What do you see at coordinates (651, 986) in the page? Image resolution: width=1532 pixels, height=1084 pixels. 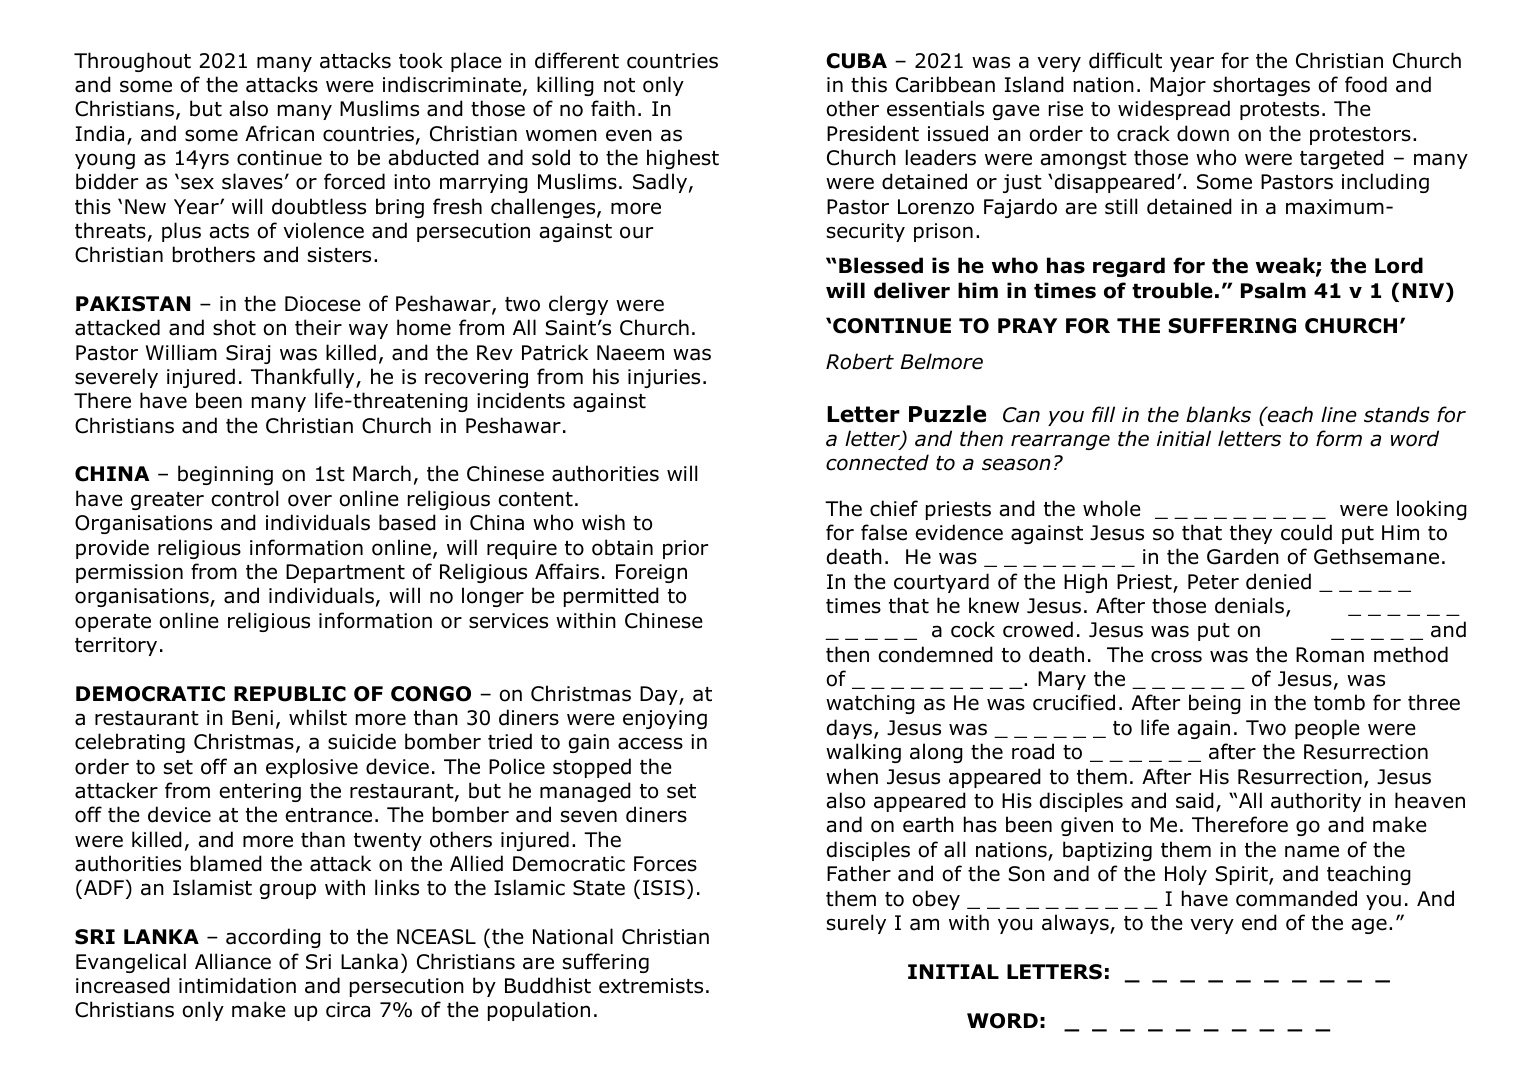 I see `extremists` at bounding box center [651, 986].
